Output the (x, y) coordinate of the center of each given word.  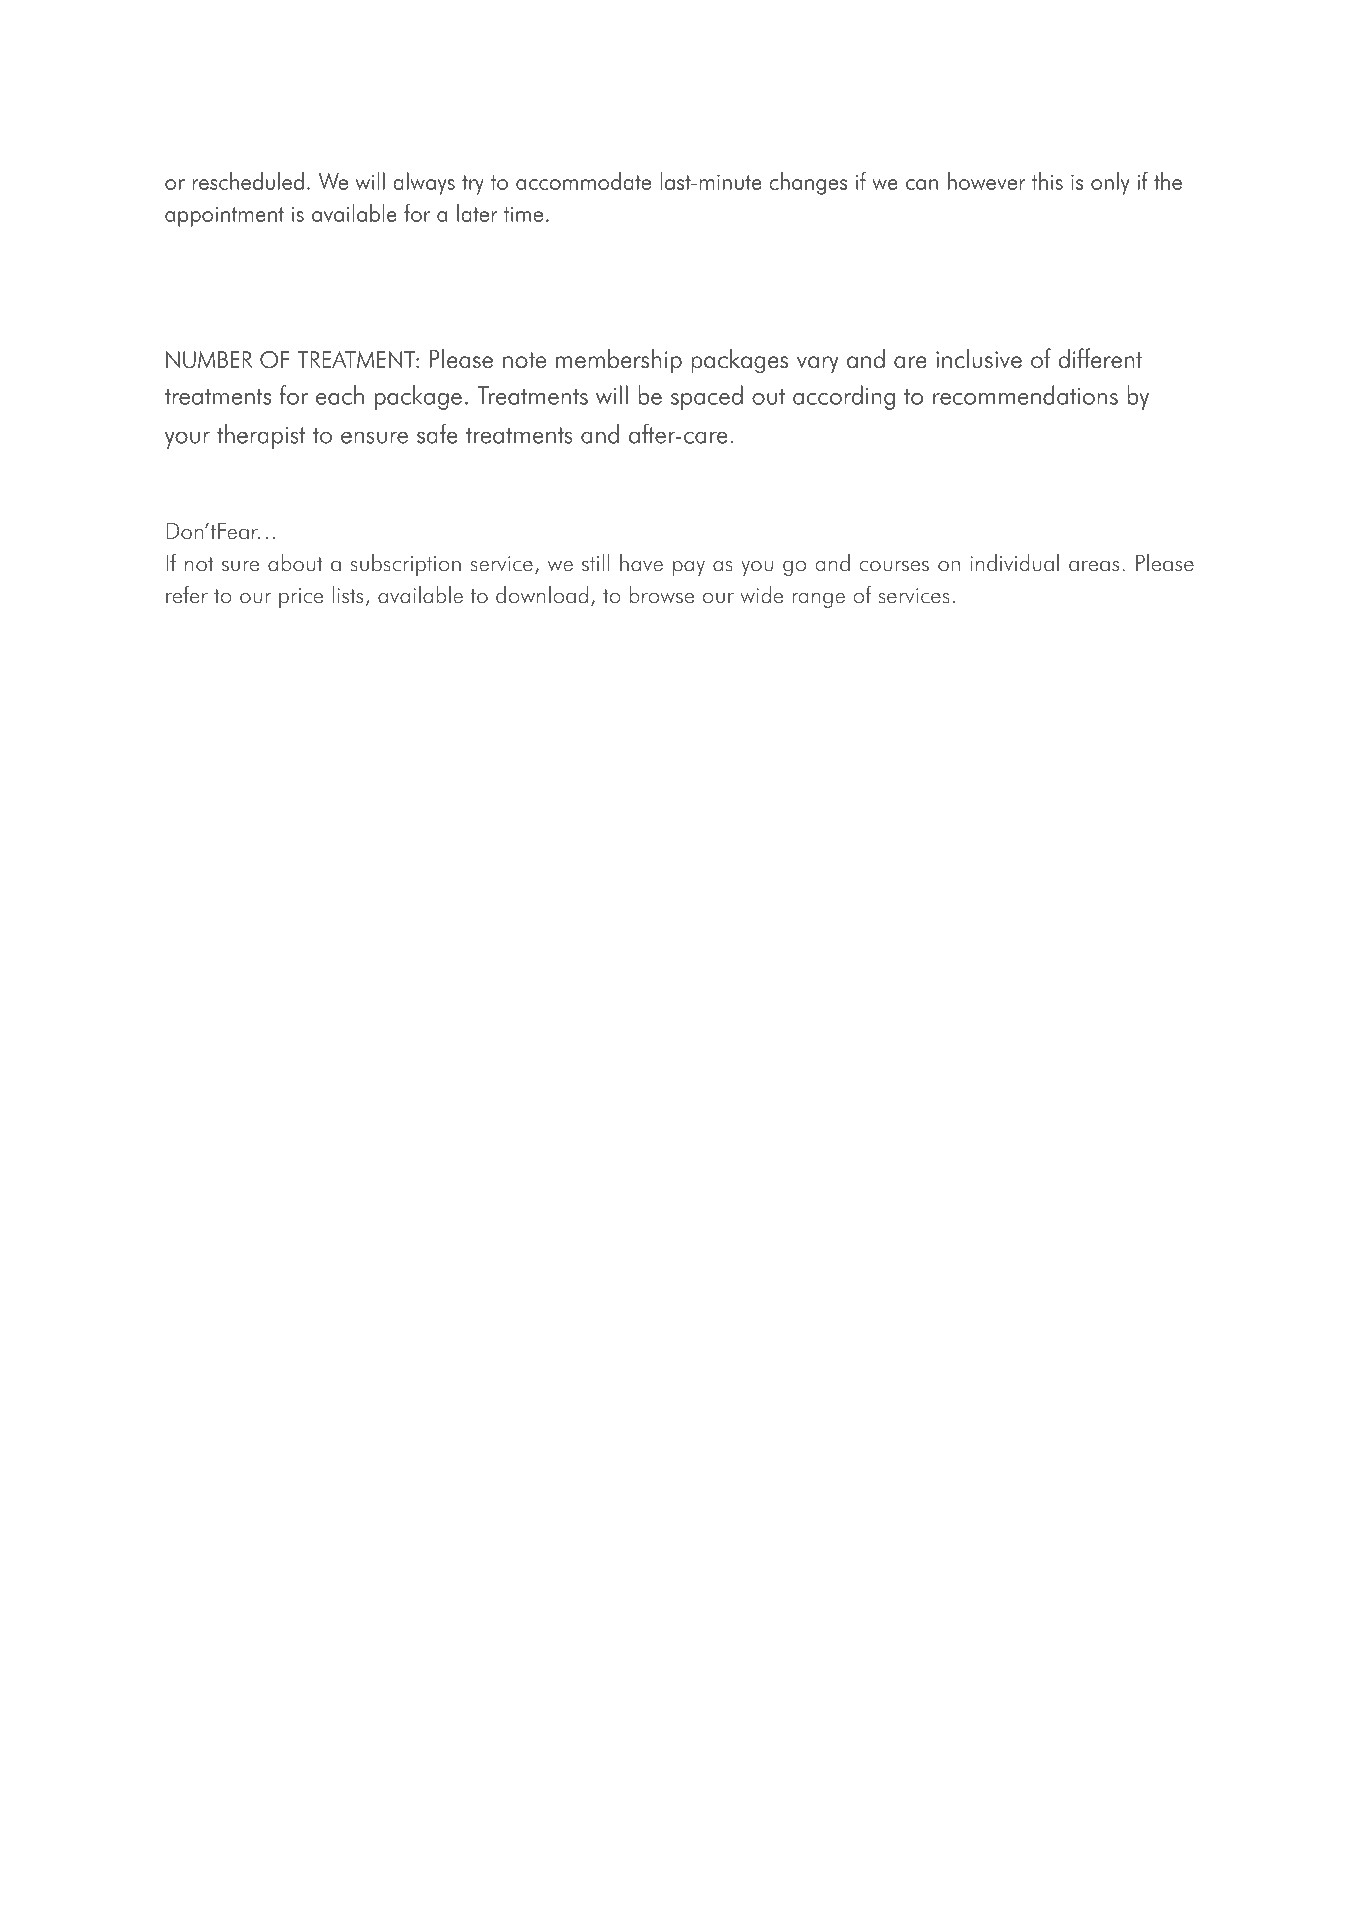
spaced (707, 397)
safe (437, 433)
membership (619, 361)
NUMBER (209, 359)
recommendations (1025, 395)
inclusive (979, 358)
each (340, 395)
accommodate (583, 181)
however (987, 181)
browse (662, 594)
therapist (261, 436)
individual (1014, 562)
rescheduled (248, 181)
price (301, 598)
